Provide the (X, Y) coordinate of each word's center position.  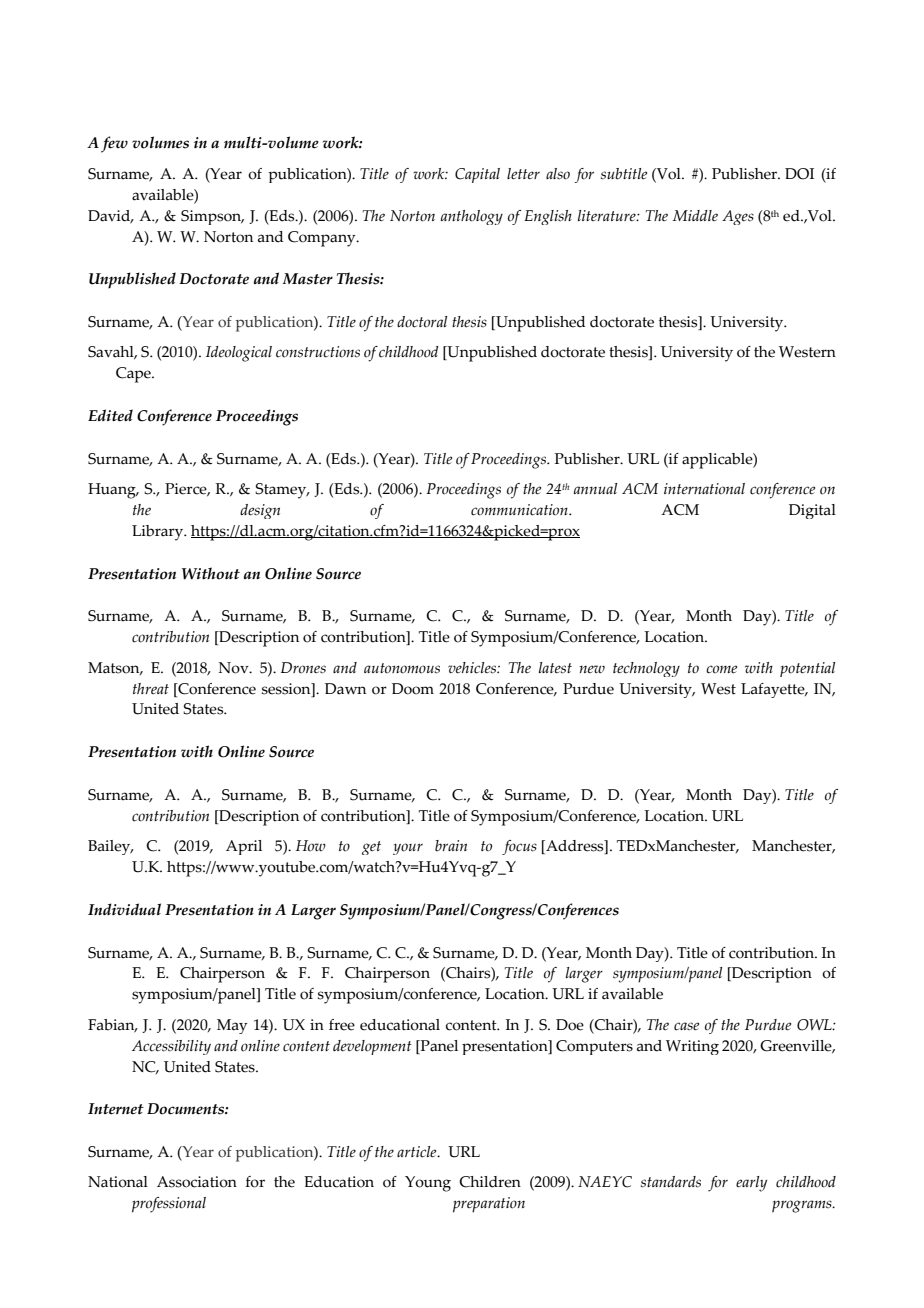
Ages (738, 217)
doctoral (422, 322)
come (721, 669)
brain (451, 845)
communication (520, 510)
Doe (570, 1025)
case (686, 1026)
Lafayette (774, 690)
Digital (812, 511)
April (244, 847)
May (232, 1026)
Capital (477, 175)
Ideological (239, 354)
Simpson (212, 217)
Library (159, 533)
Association (197, 1182)
